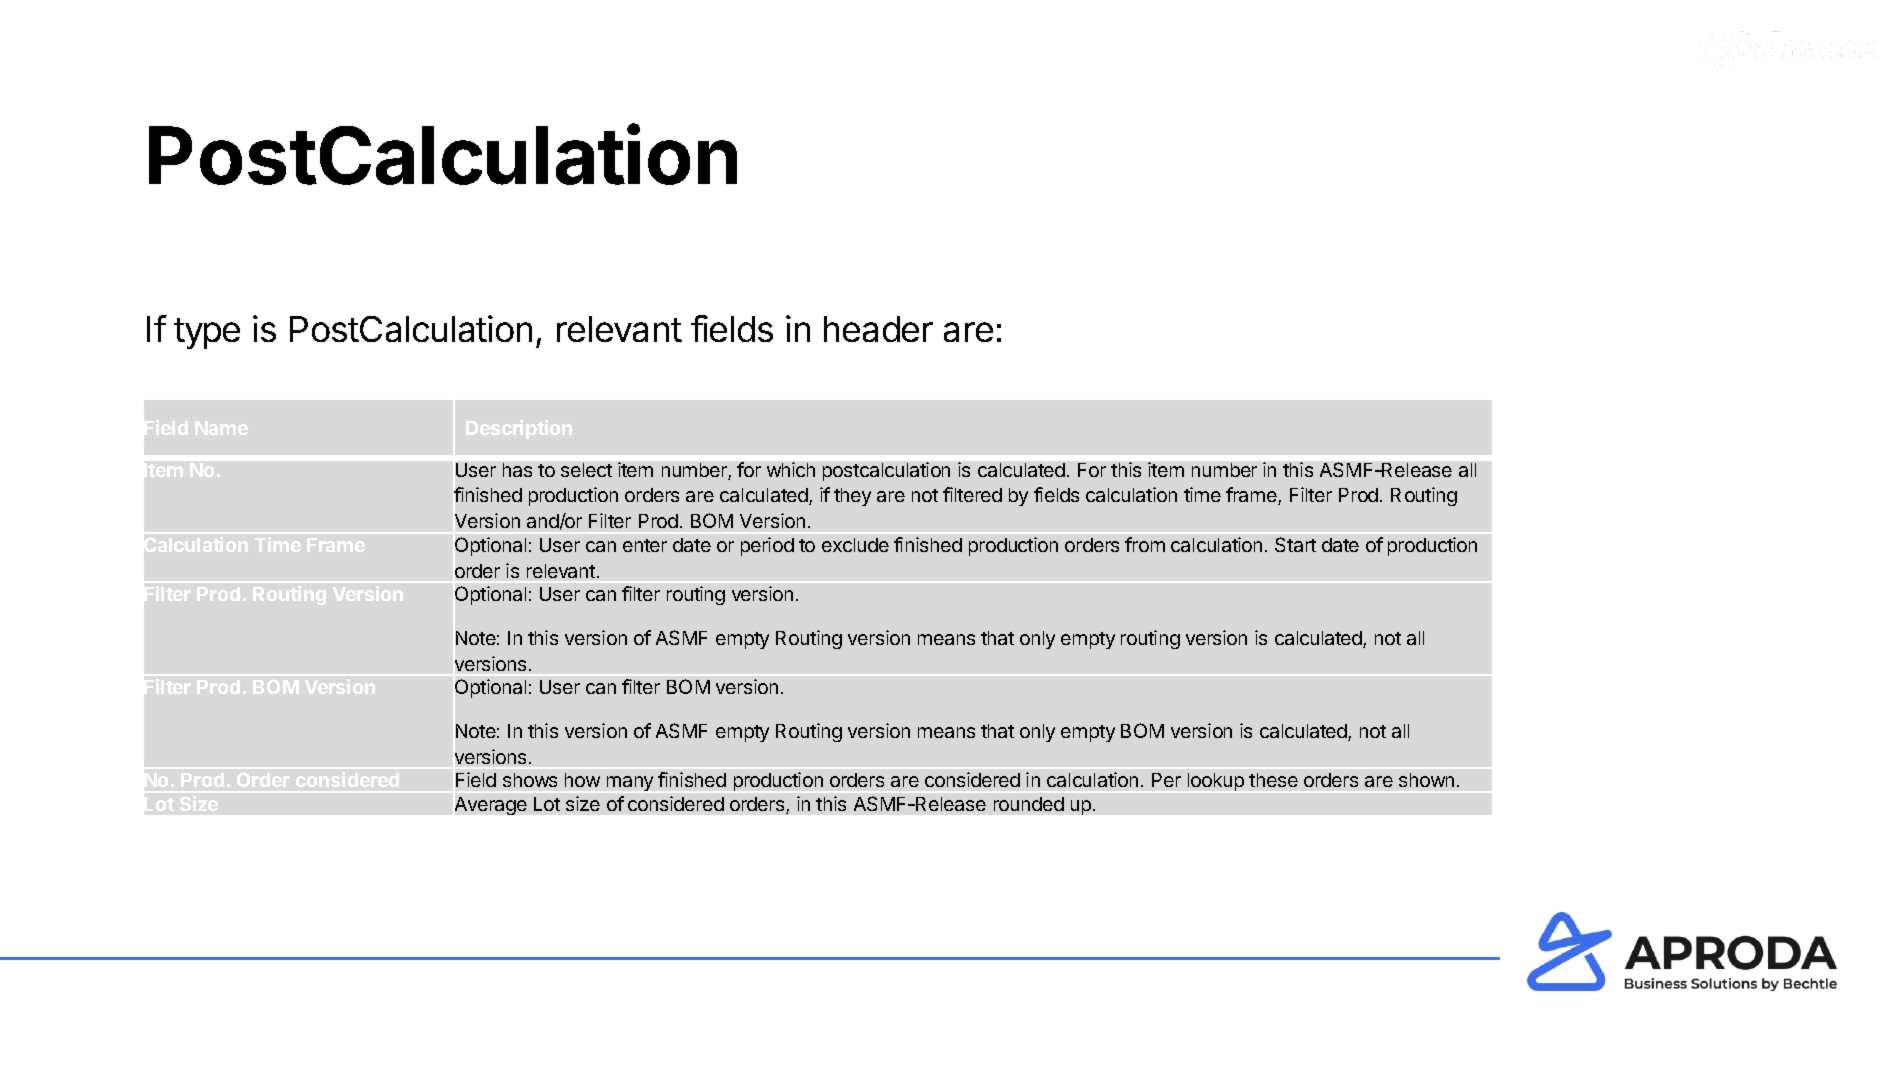  What do you see at coordinates (491, 806) in the image?
I see `Average` at bounding box center [491, 806].
